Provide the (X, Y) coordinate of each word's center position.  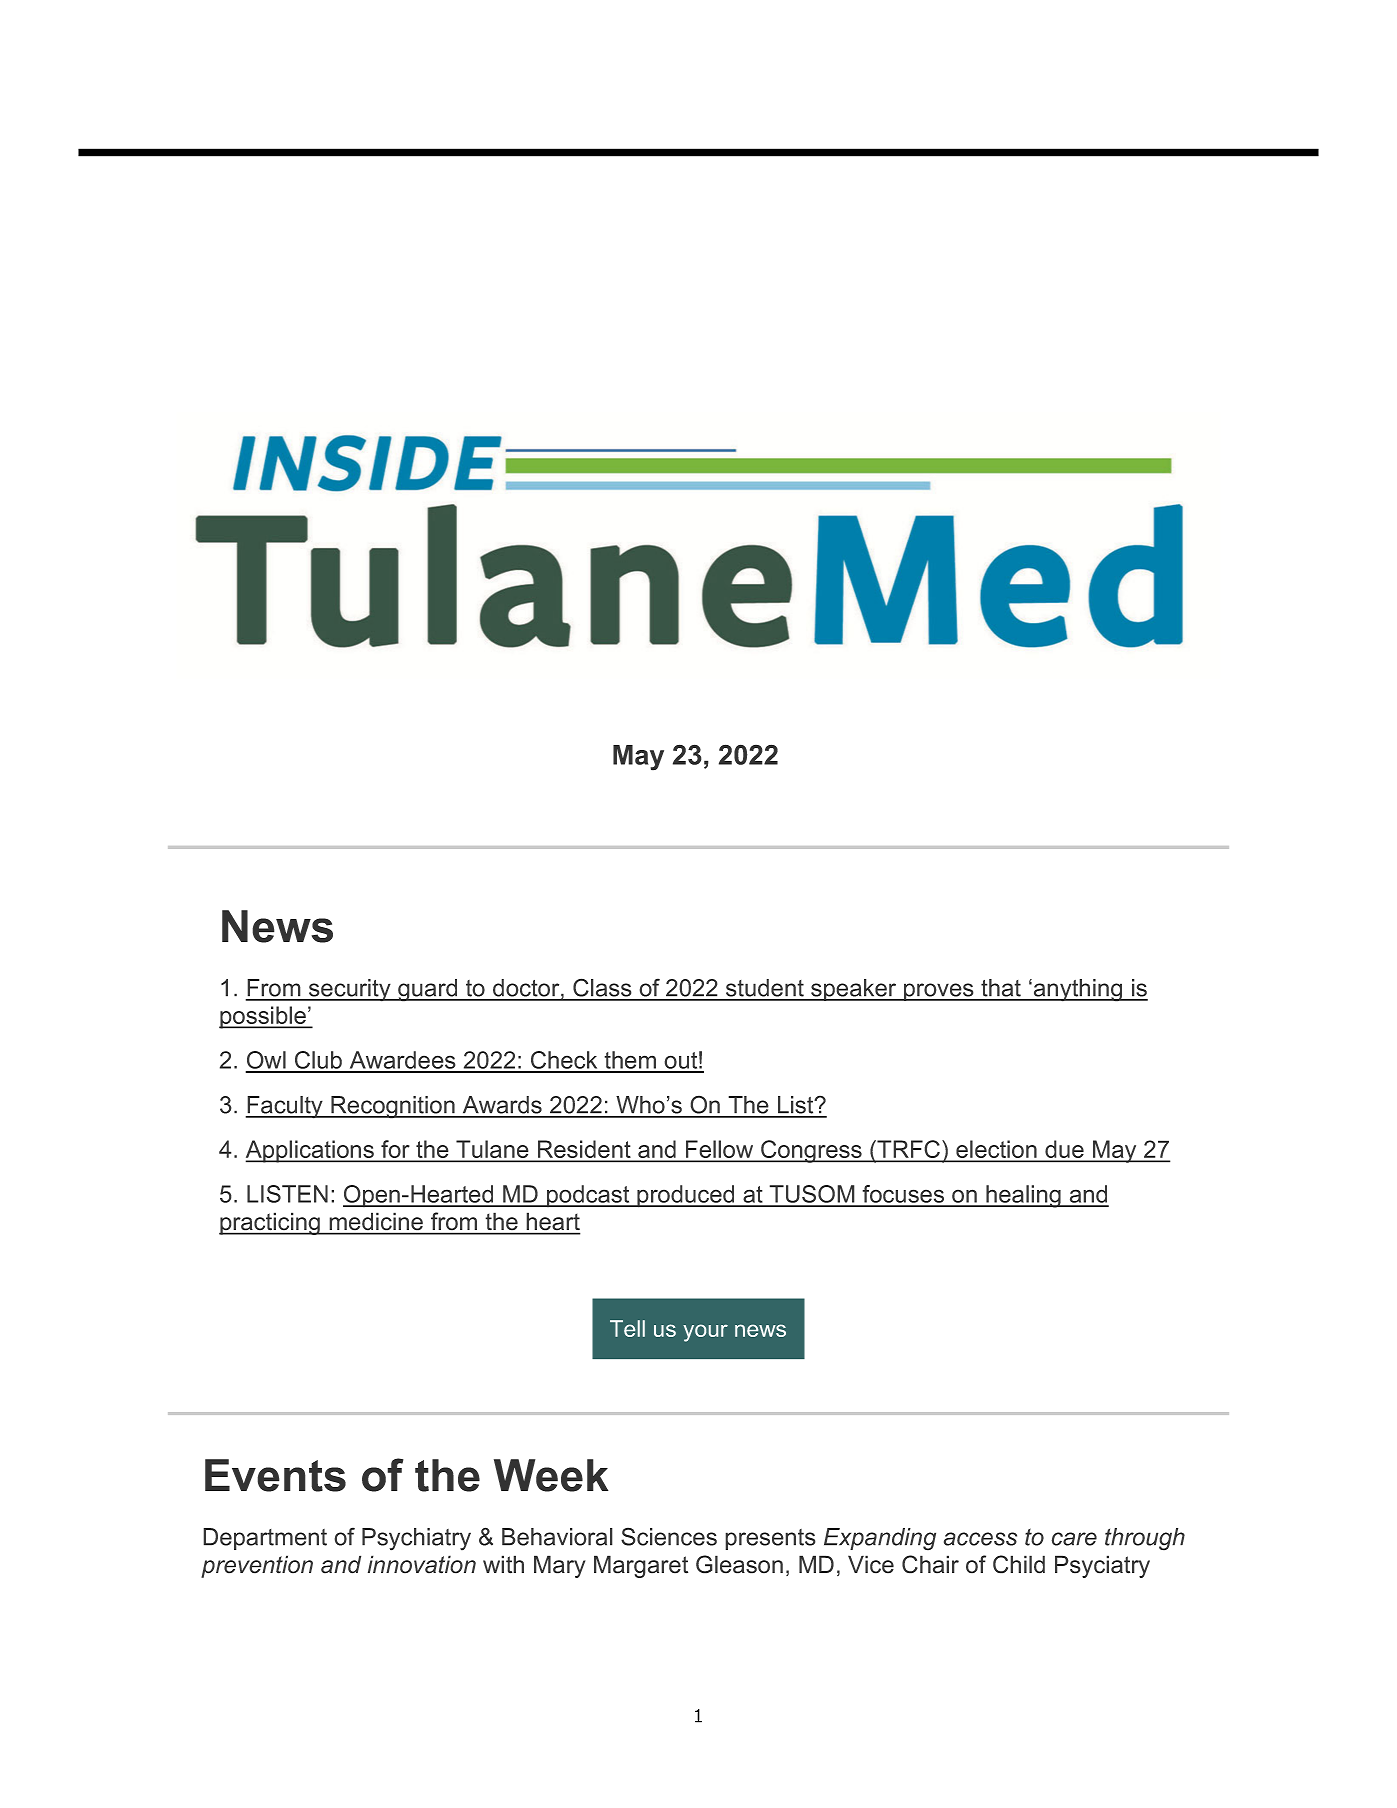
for (395, 1150)
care (1074, 1539)
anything (1078, 990)
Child (1019, 1564)
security (350, 990)
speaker (854, 990)
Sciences (669, 1536)
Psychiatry (416, 1539)
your (705, 1333)
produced (686, 1196)
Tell (627, 1328)
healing (1023, 1196)
